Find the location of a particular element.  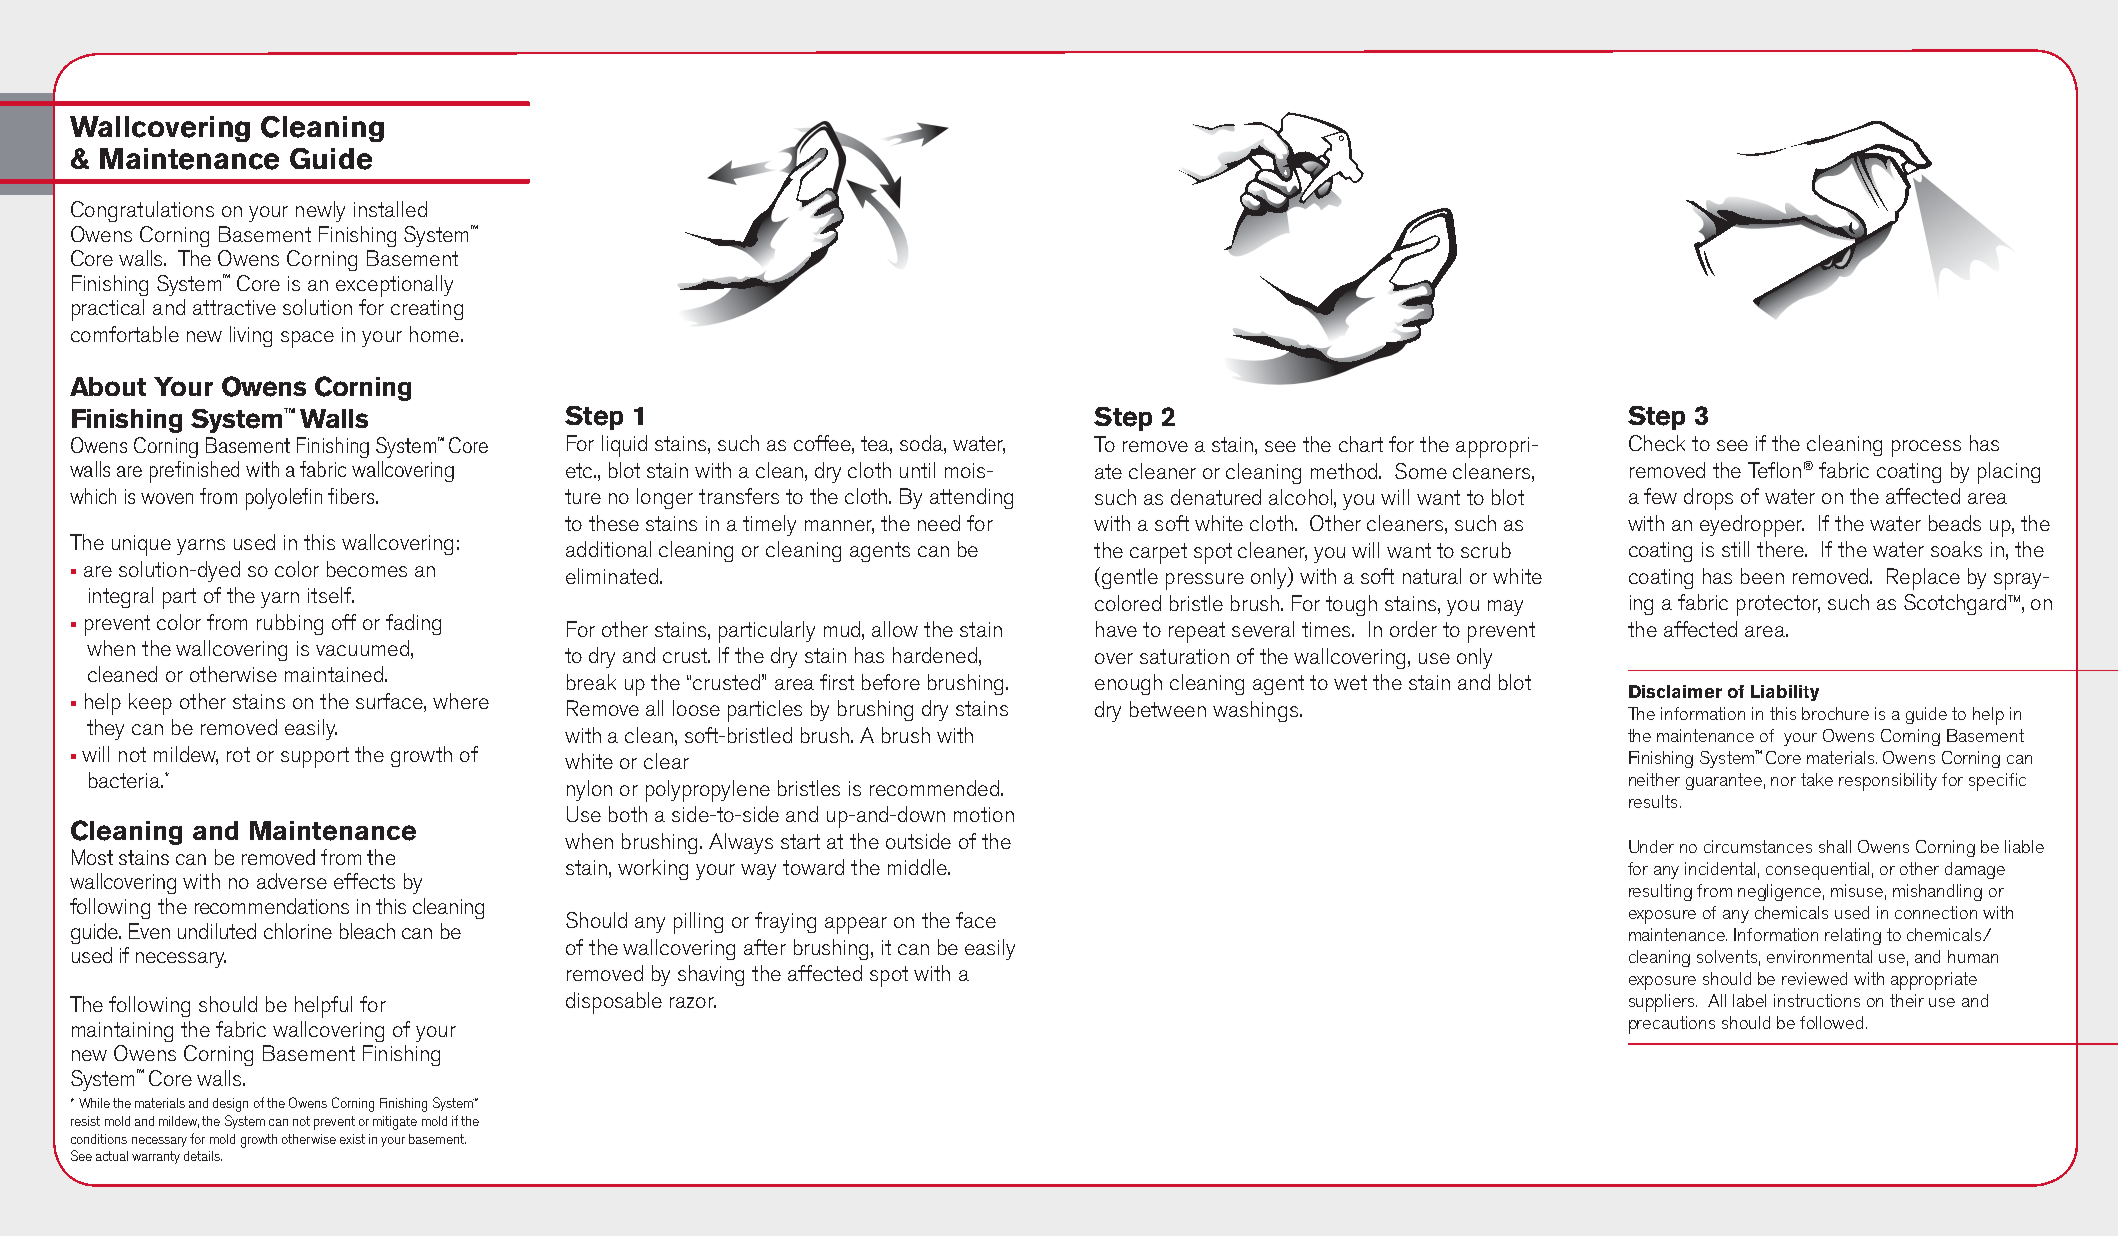

exist is located at coordinates (352, 1139).
